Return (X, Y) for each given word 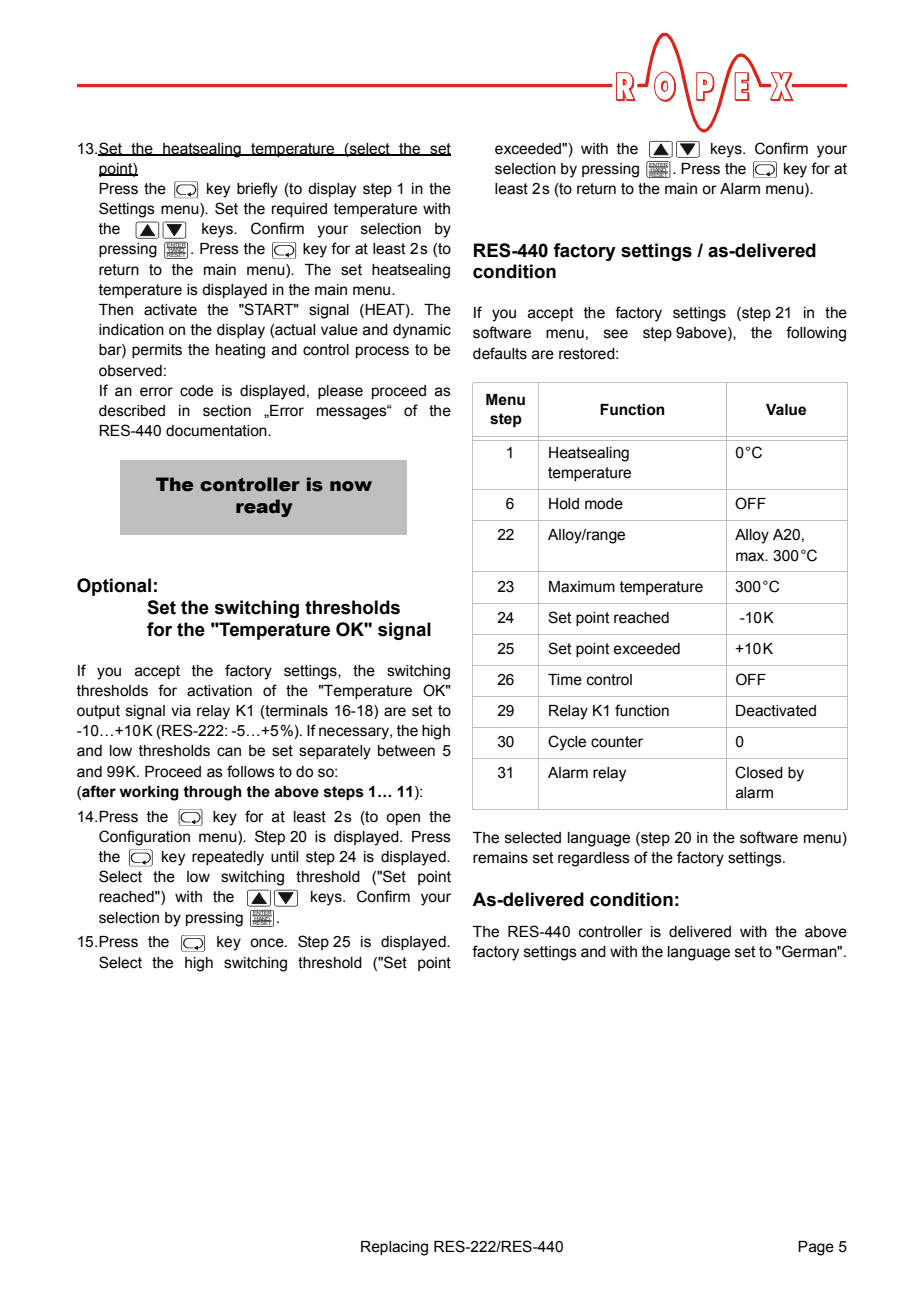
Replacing (394, 1248)
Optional (114, 587)
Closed (759, 772)
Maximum (582, 587)
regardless (594, 859)
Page (816, 1248)
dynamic (422, 331)
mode (604, 504)
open (403, 819)
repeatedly (228, 858)
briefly (257, 190)
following (816, 334)
